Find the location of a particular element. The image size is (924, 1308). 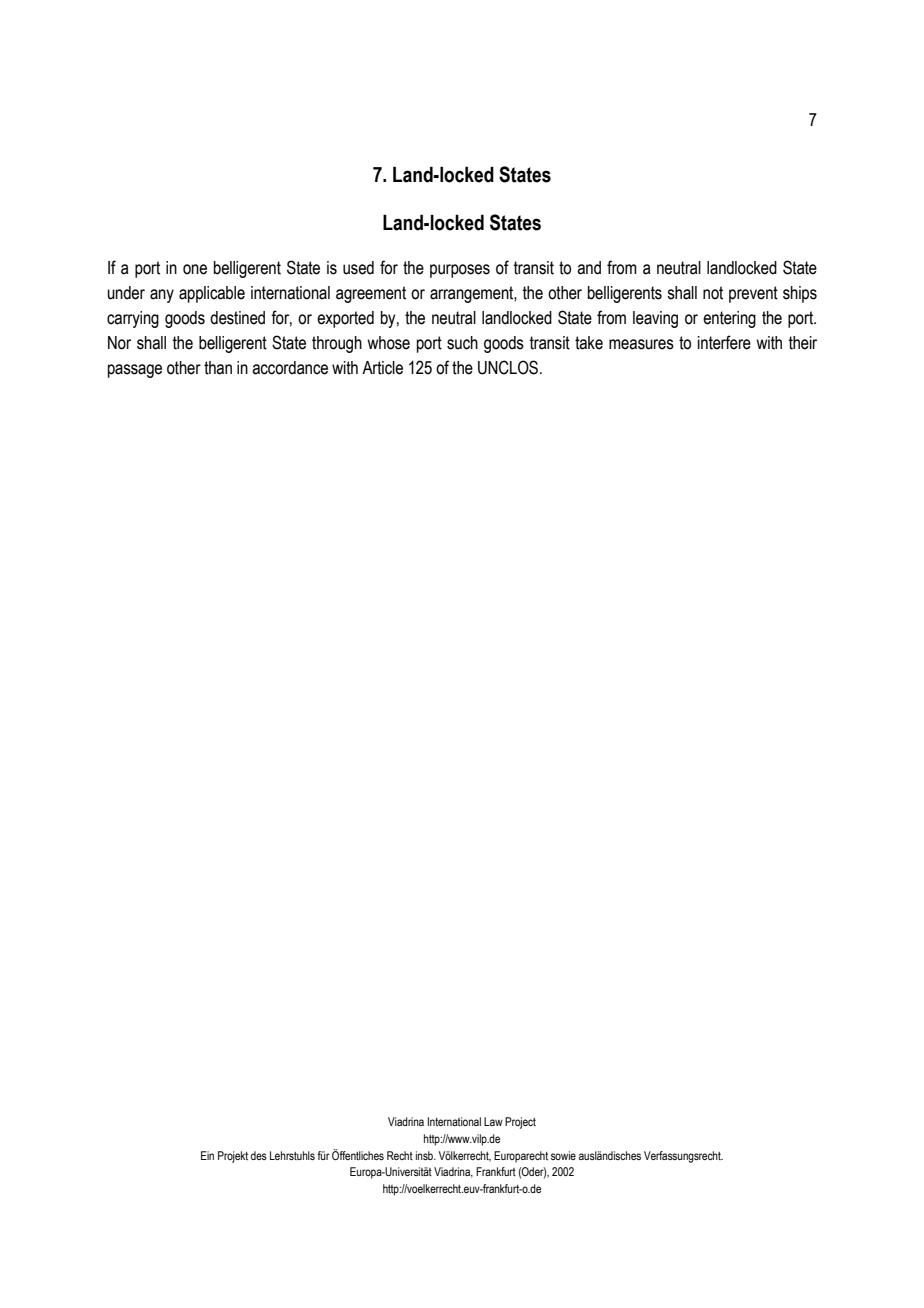

Project is located at coordinates (520, 1123).
